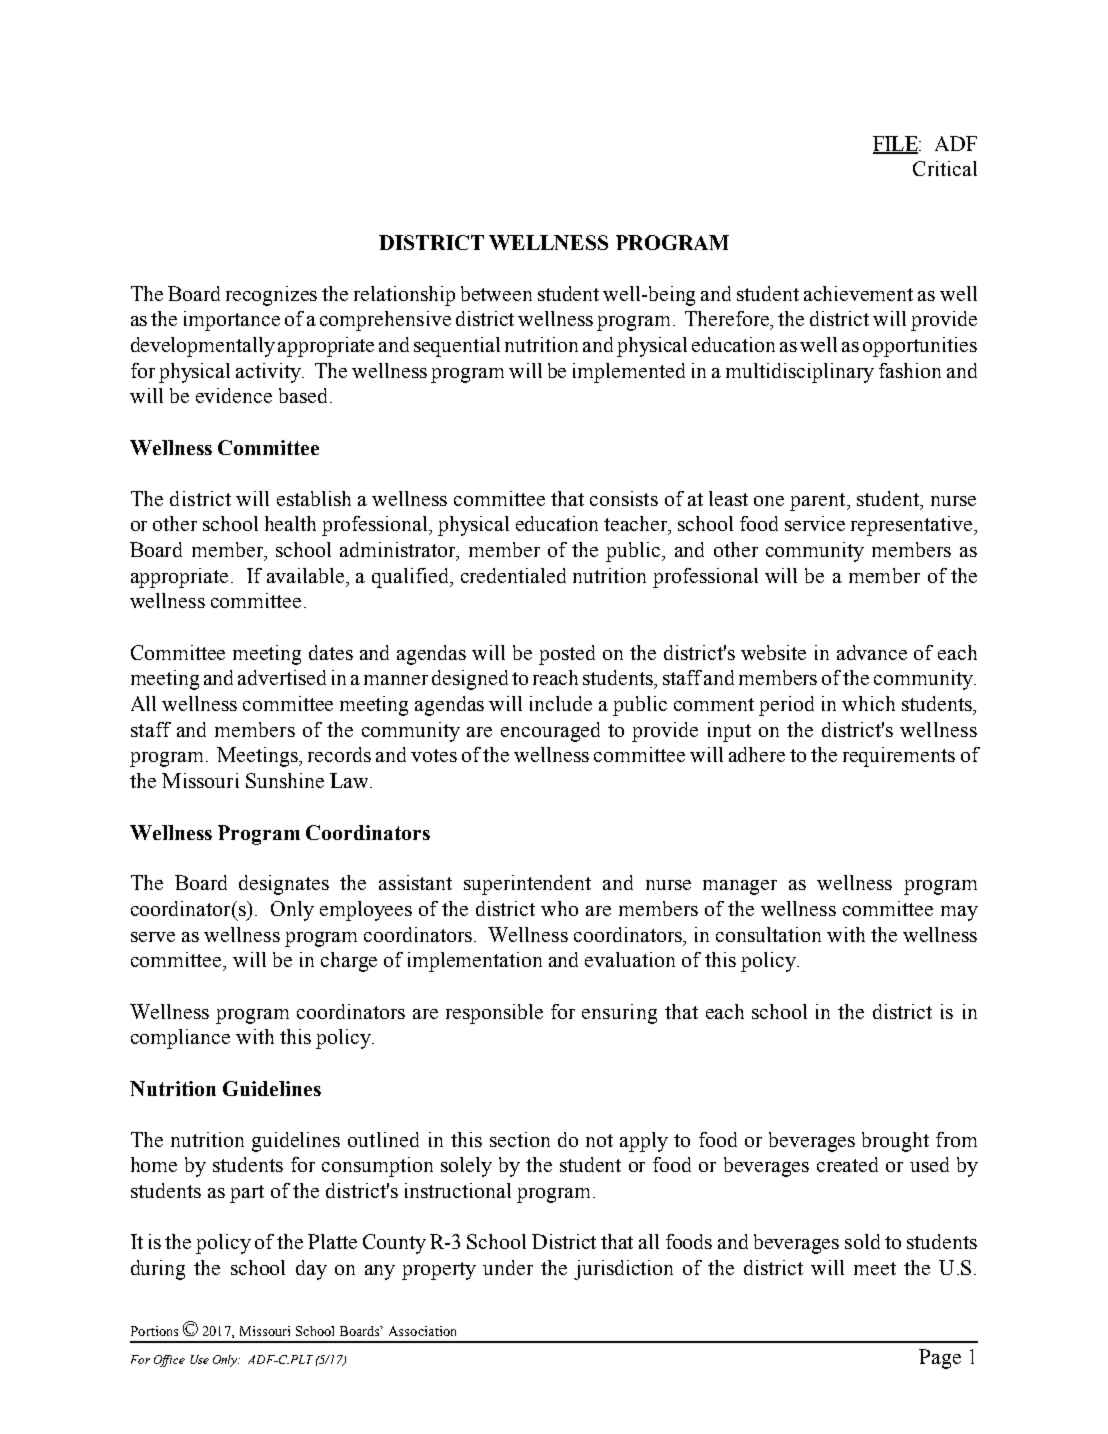  What do you see at coordinates (169, 1361) in the document?
I see `Office` at bounding box center [169, 1361].
